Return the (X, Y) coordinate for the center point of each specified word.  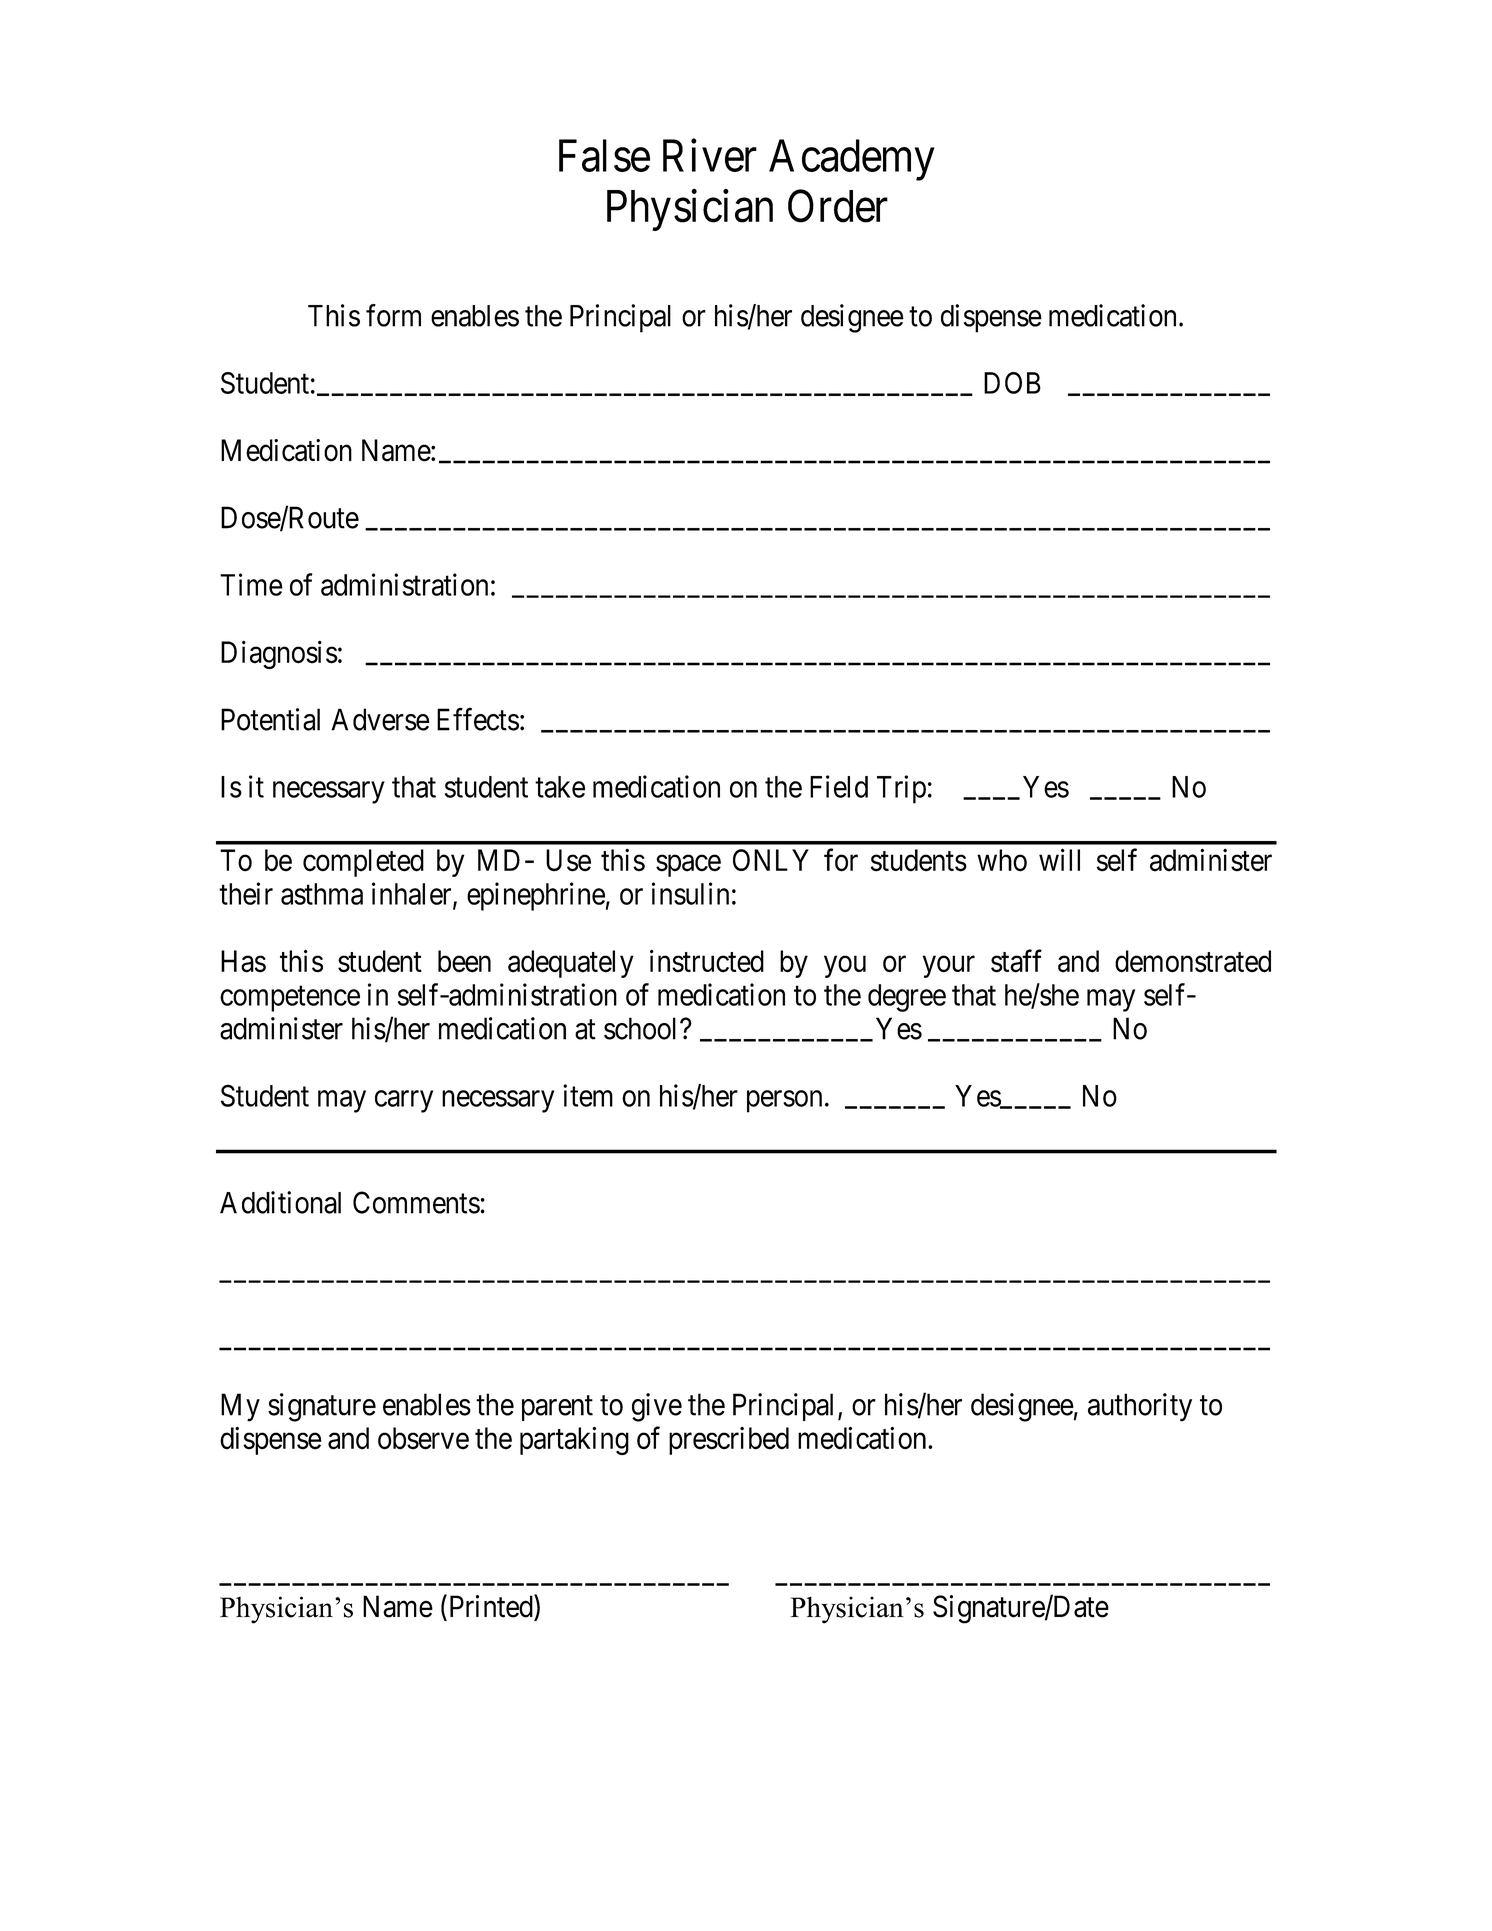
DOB (1012, 383)
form (393, 315)
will (1059, 859)
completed (363, 863)
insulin (690, 893)
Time (251, 584)
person (784, 1101)
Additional (280, 1202)
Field (839, 786)
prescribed (729, 1441)
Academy (852, 160)
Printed (490, 1607)
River (710, 155)
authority (1140, 1407)
